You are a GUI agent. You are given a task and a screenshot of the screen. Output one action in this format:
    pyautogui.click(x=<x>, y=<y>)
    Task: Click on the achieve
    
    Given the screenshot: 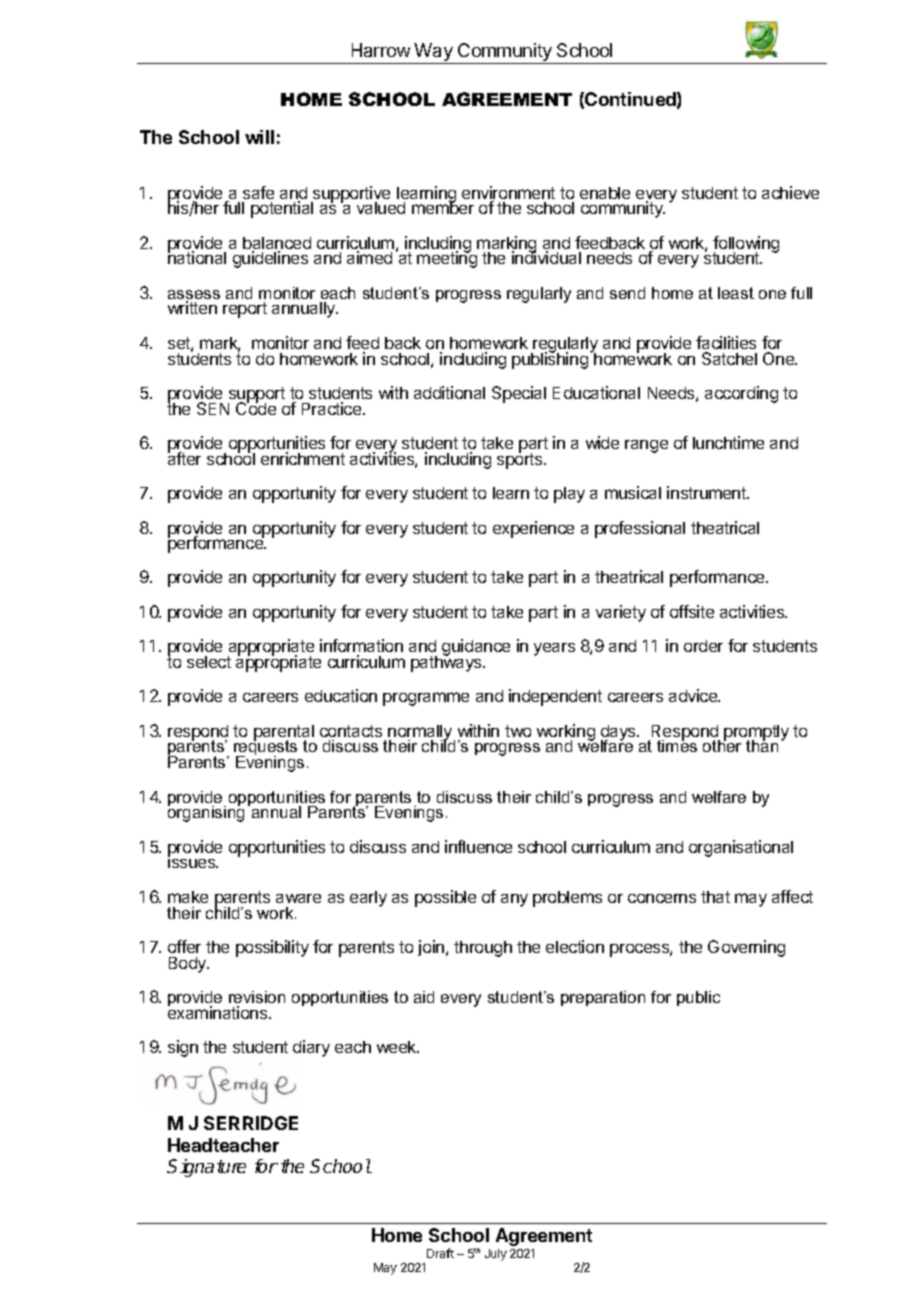 What is the action you would take?
    pyautogui.click(x=790, y=192)
